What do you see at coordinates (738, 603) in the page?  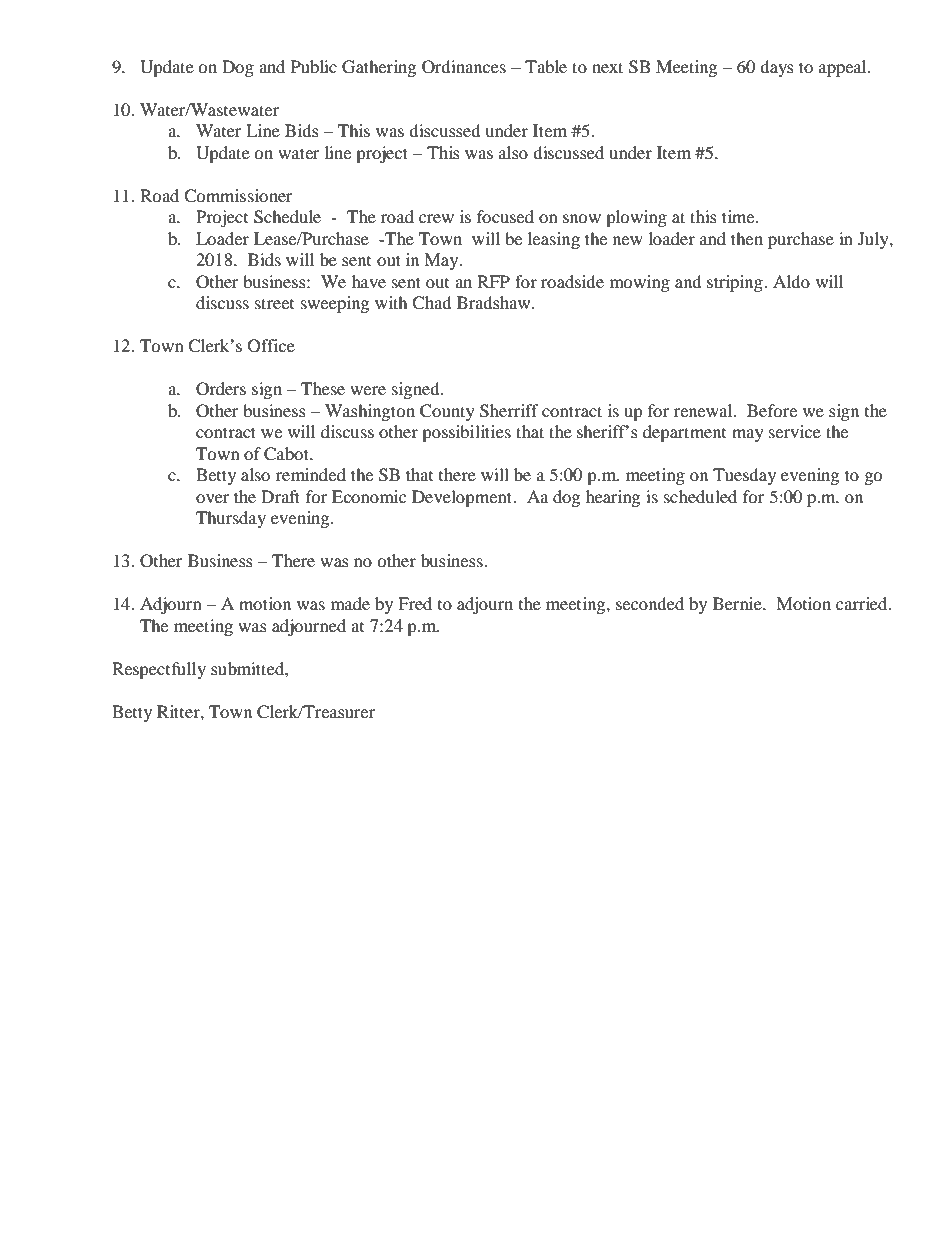 I see `Bernie` at bounding box center [738, 603].
